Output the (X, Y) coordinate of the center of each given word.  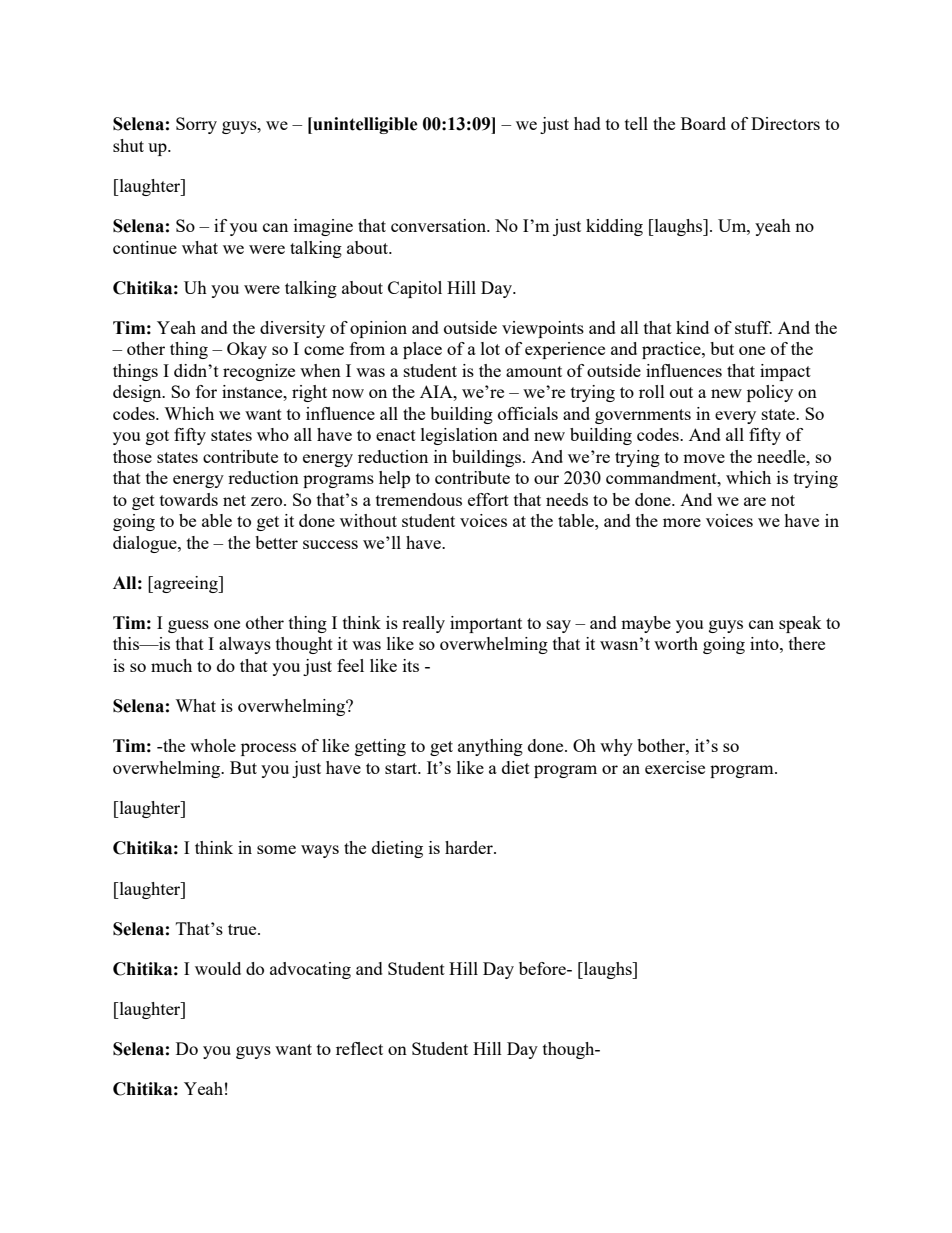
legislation (459, 436)
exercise (675, 767)
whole (213, 745)
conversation (439, 225)
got (157, 437)
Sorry (196, 125)
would (218, 968)
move (704, 458)
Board (703, 123)
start (402, 768)
